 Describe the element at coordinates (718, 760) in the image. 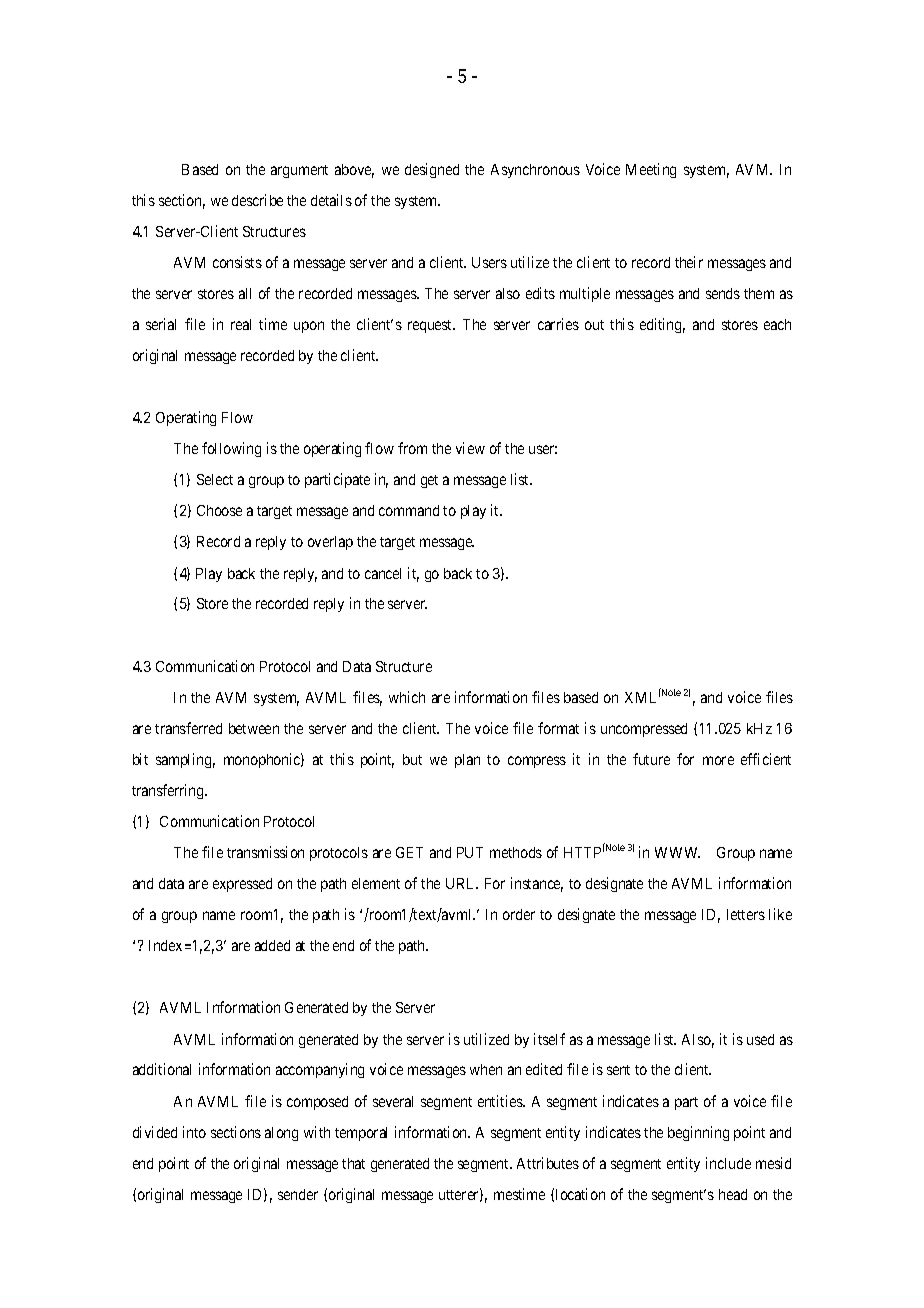

I see `more` at that location.
